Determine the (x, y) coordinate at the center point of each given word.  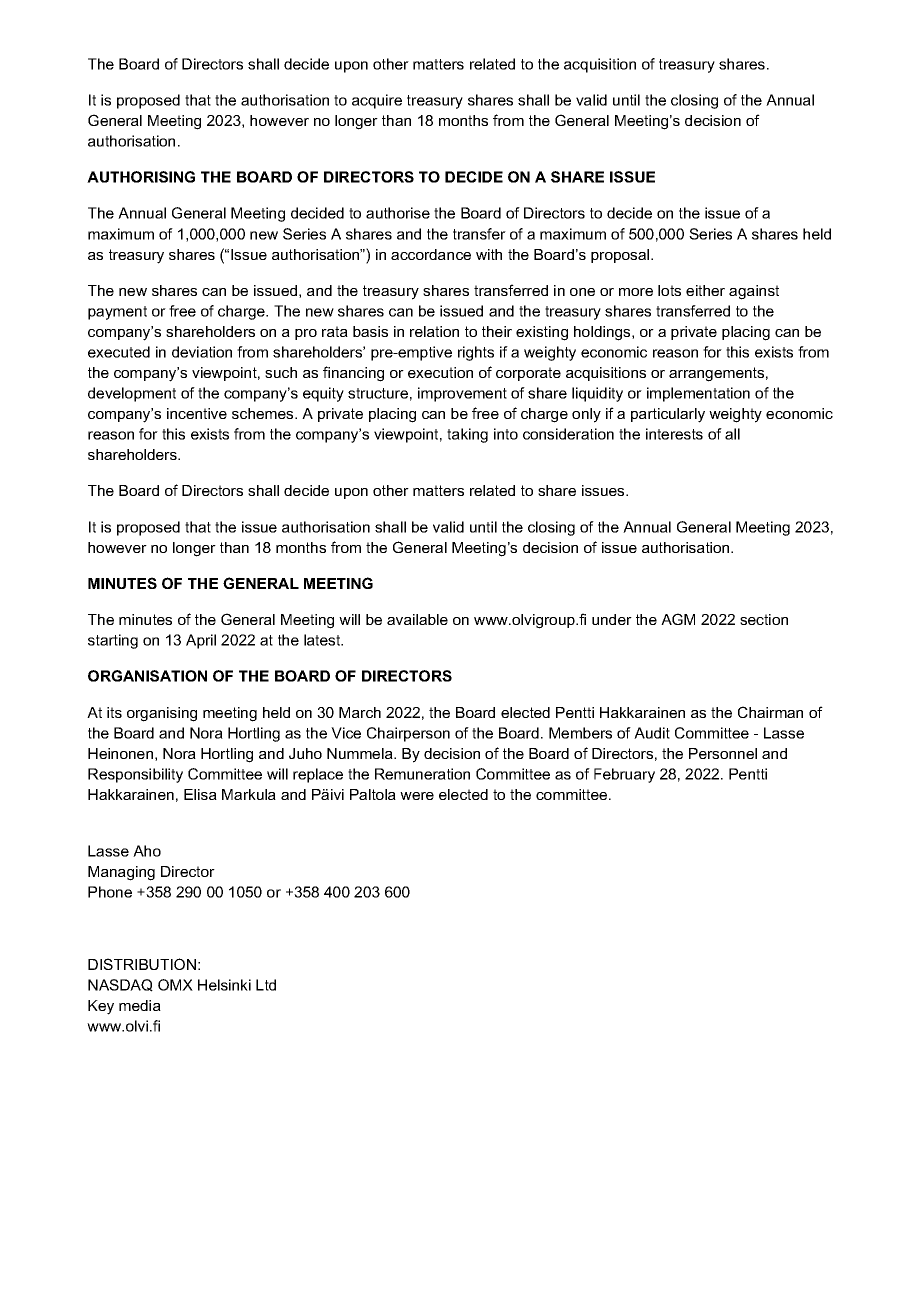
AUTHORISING (141, 177)
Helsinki (224, 985)
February (624, 775)
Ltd (266, 985)
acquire (377, 101)
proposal (621, 256)
